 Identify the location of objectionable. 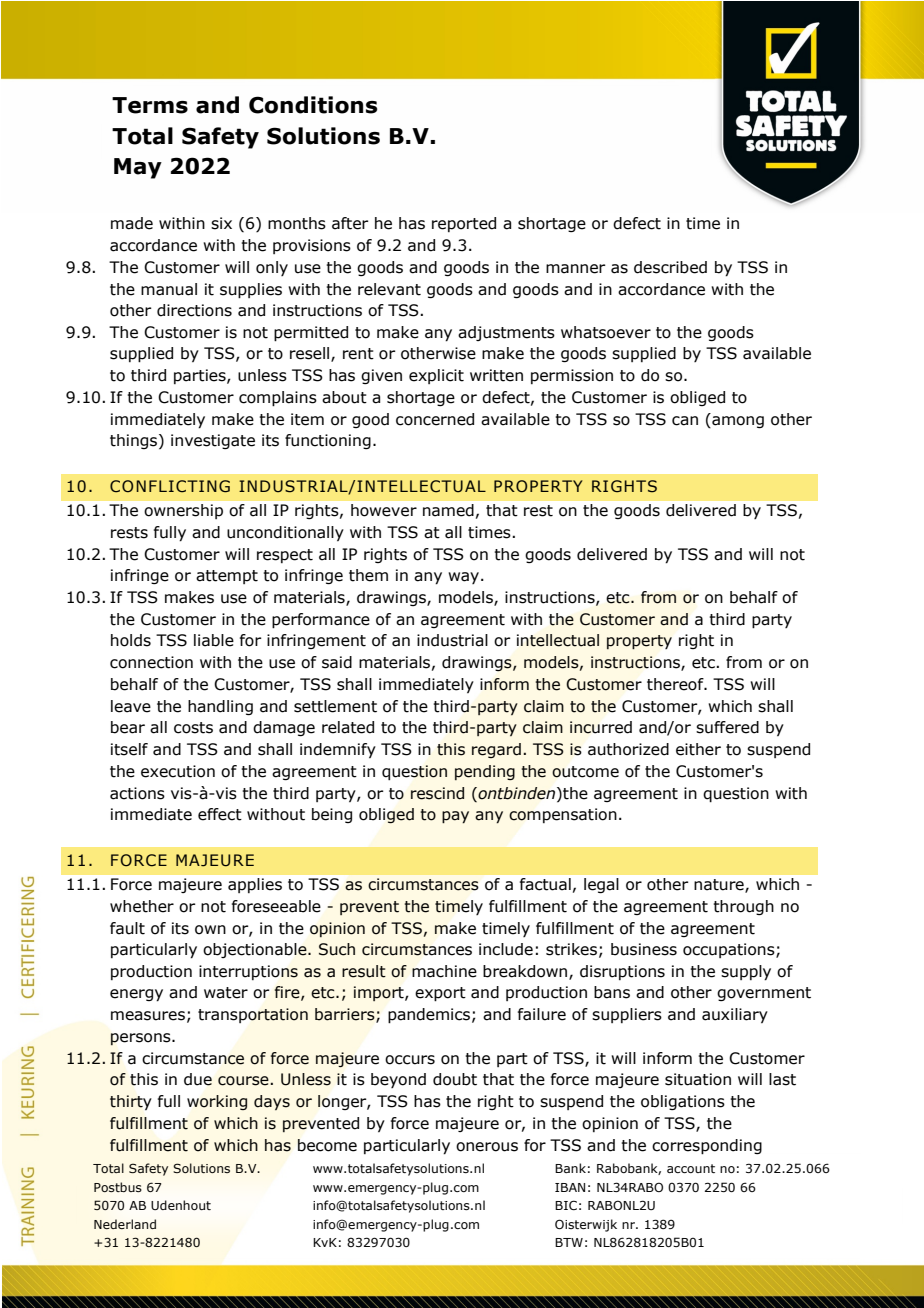
(256, 950).
